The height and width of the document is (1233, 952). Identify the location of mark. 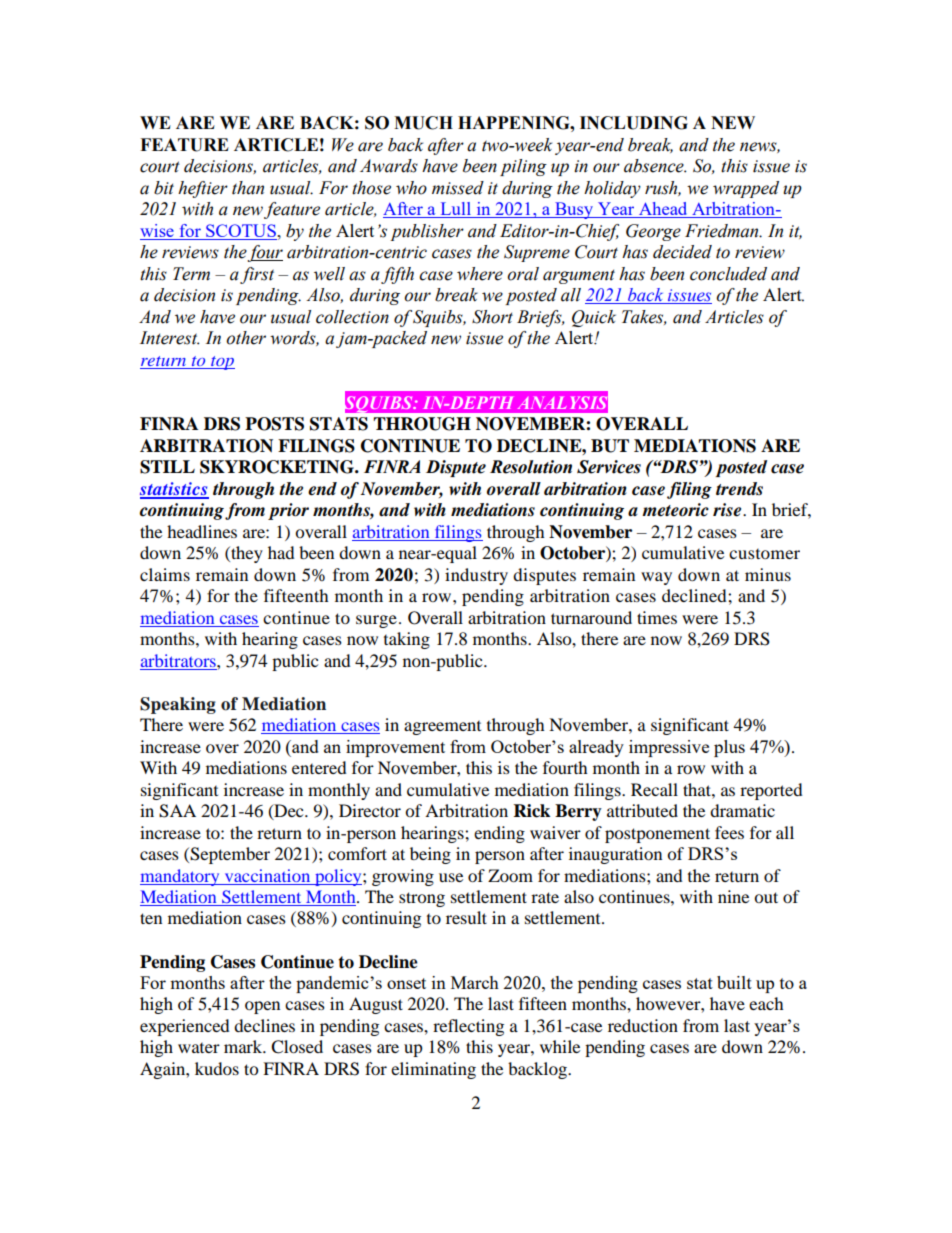
(244, 1046).
